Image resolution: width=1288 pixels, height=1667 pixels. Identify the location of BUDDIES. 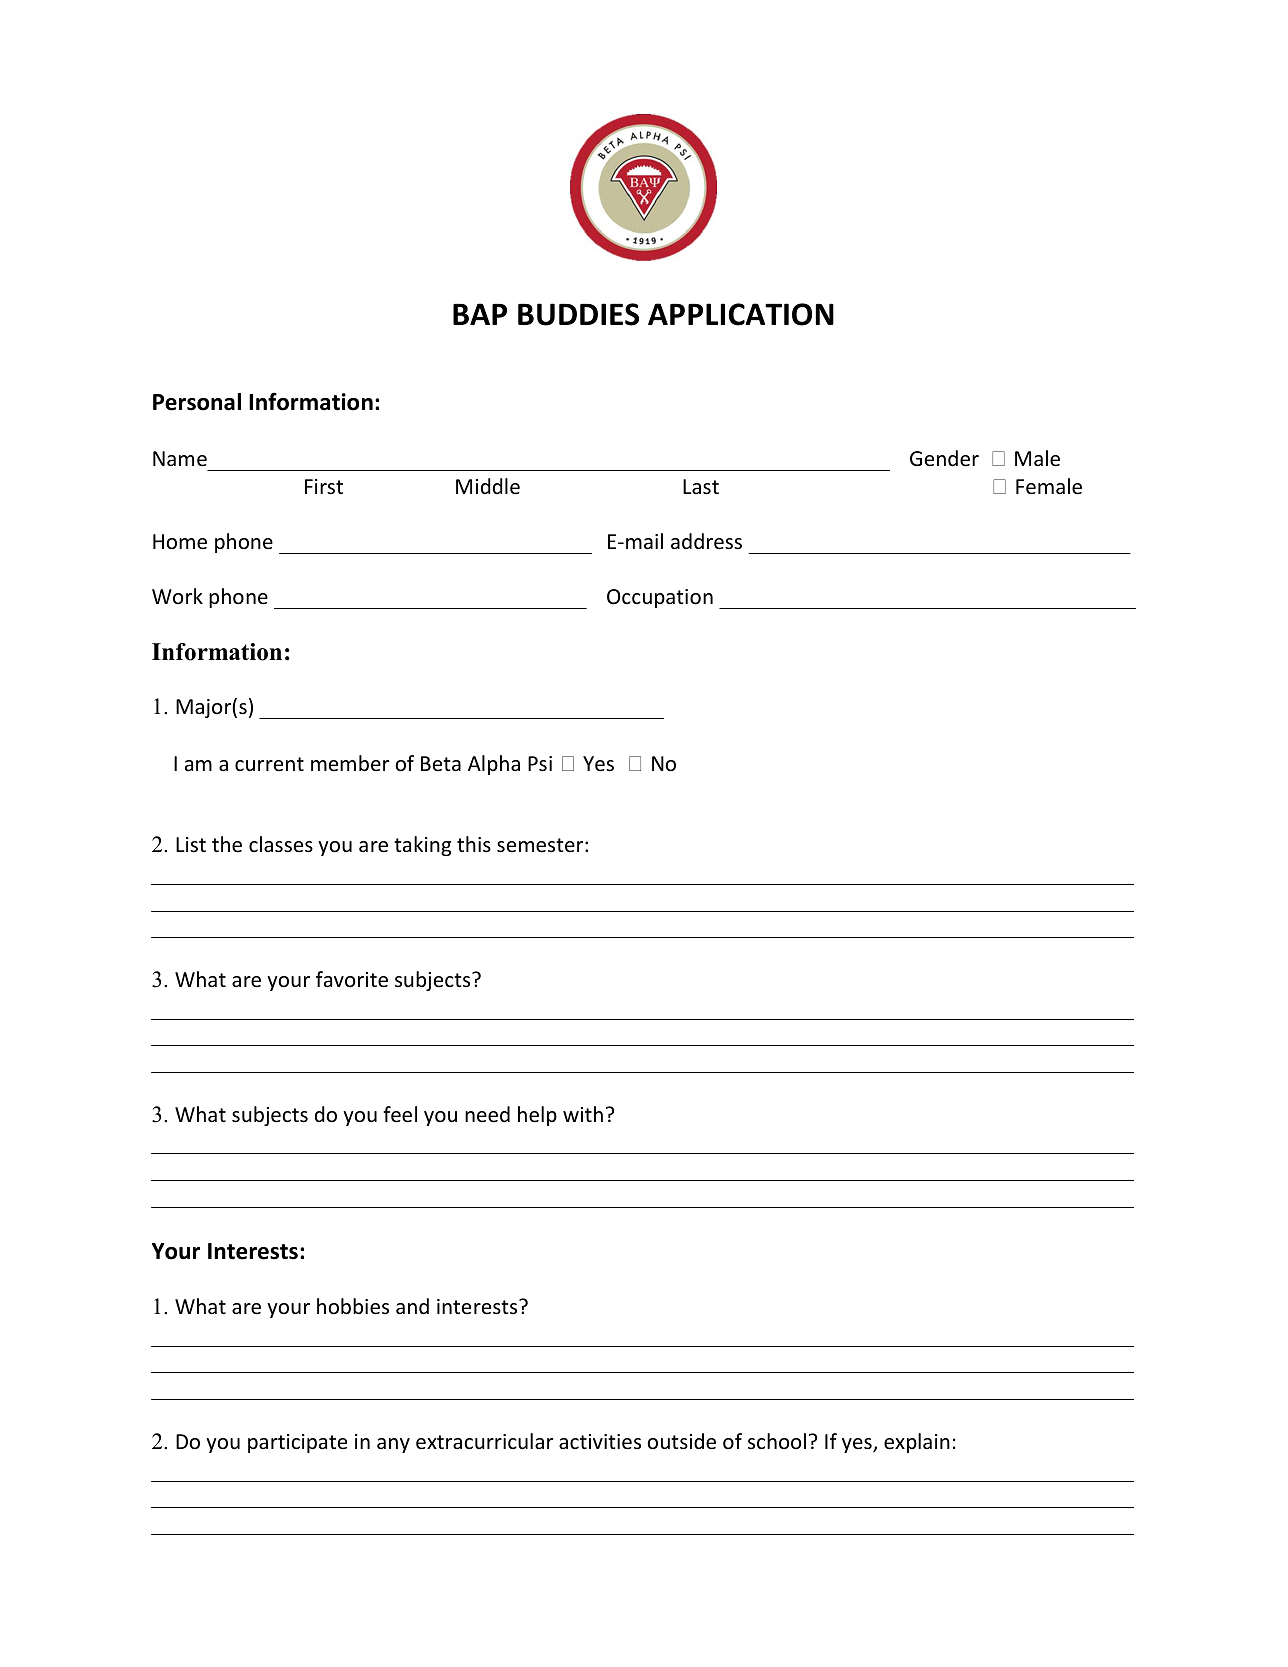
(578, 314).
